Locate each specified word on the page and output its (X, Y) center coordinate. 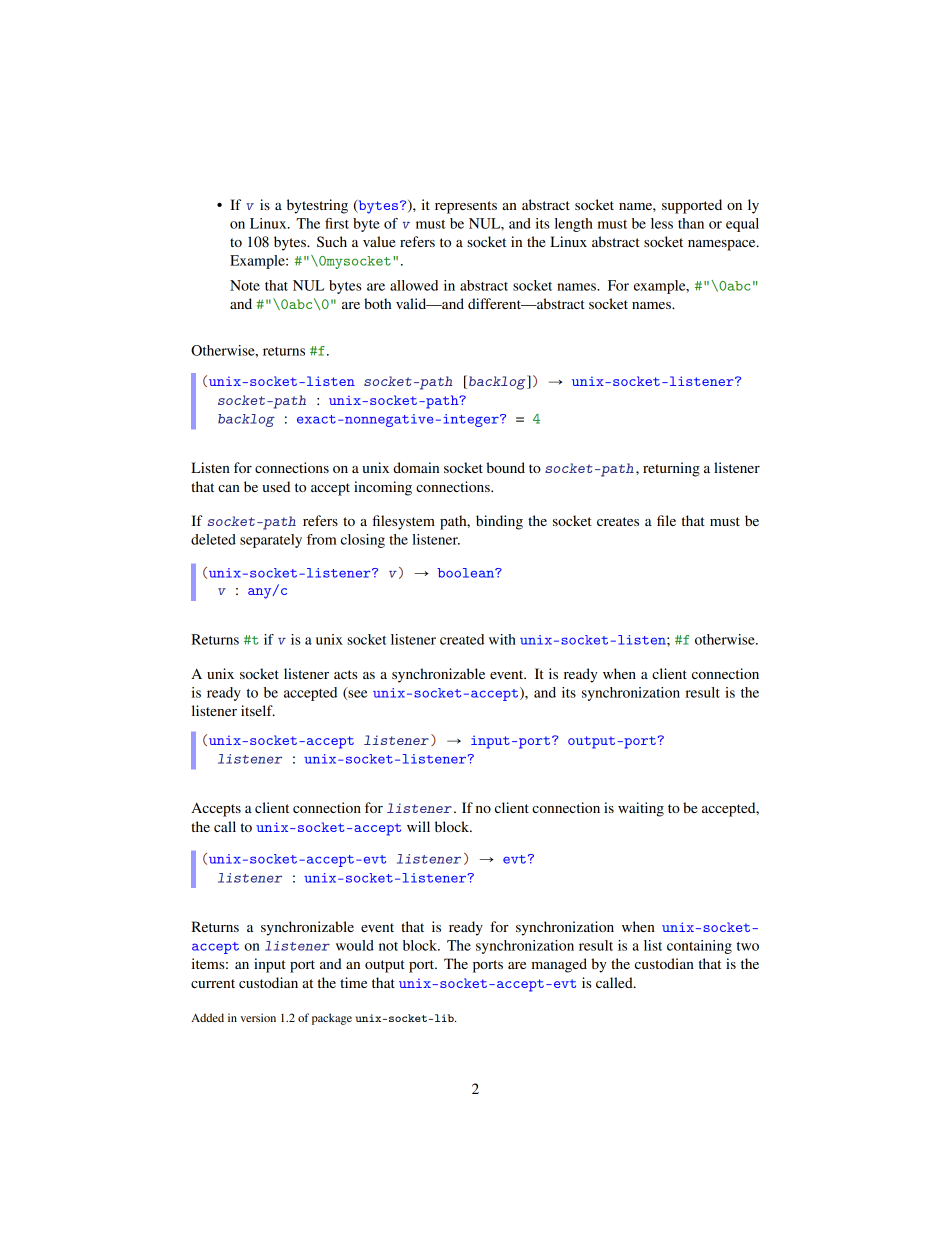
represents (466, 207)
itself (258, 710)
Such (332, 242)
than (691, 223)
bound (505, 467)
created (462, 639)
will (418, 826)
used (276, 486)
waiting (641, 809)
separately (271, 541)
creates (618, 521)
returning (671, 469)
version (258, 1017)
